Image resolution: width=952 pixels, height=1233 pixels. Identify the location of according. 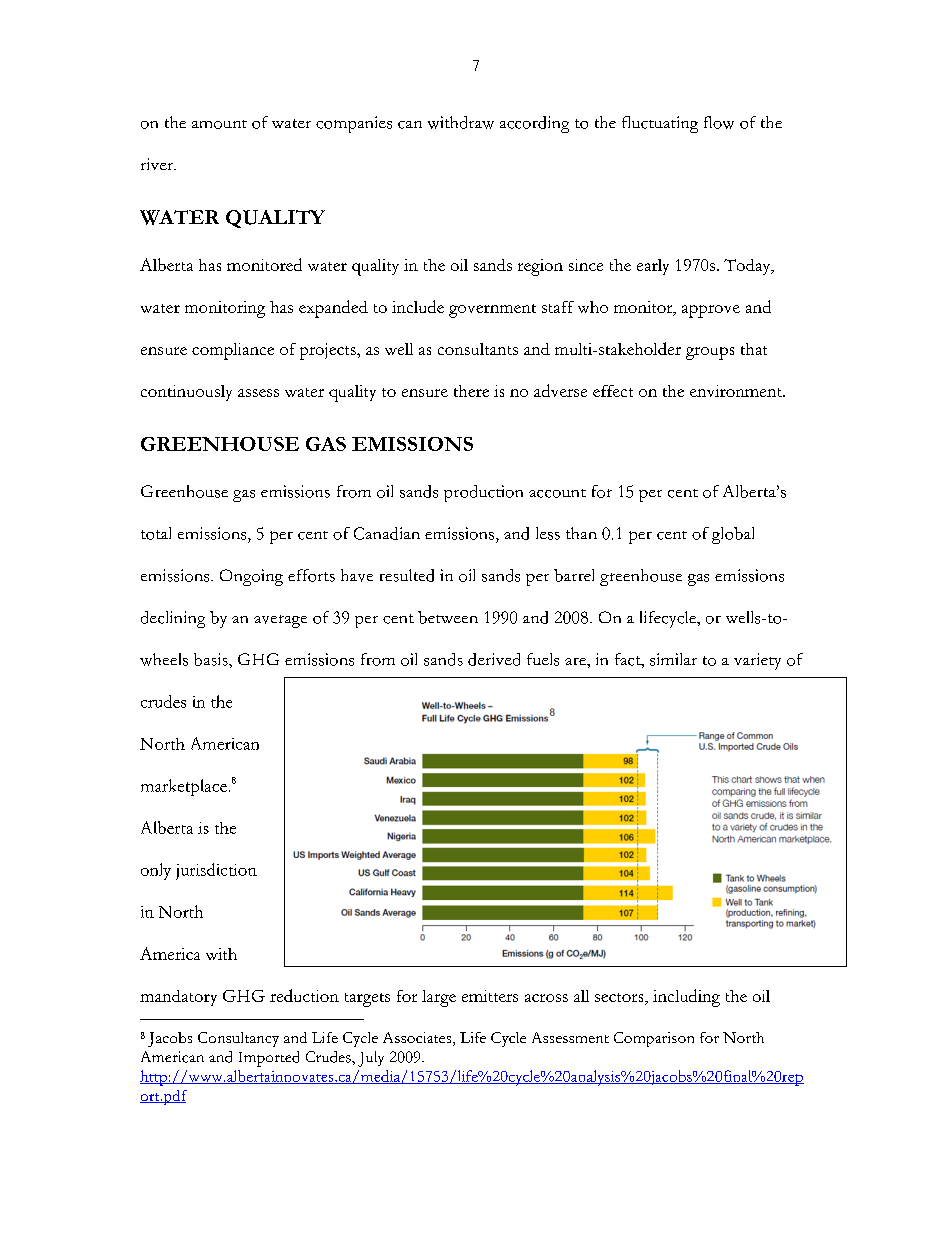
(534, 124).
